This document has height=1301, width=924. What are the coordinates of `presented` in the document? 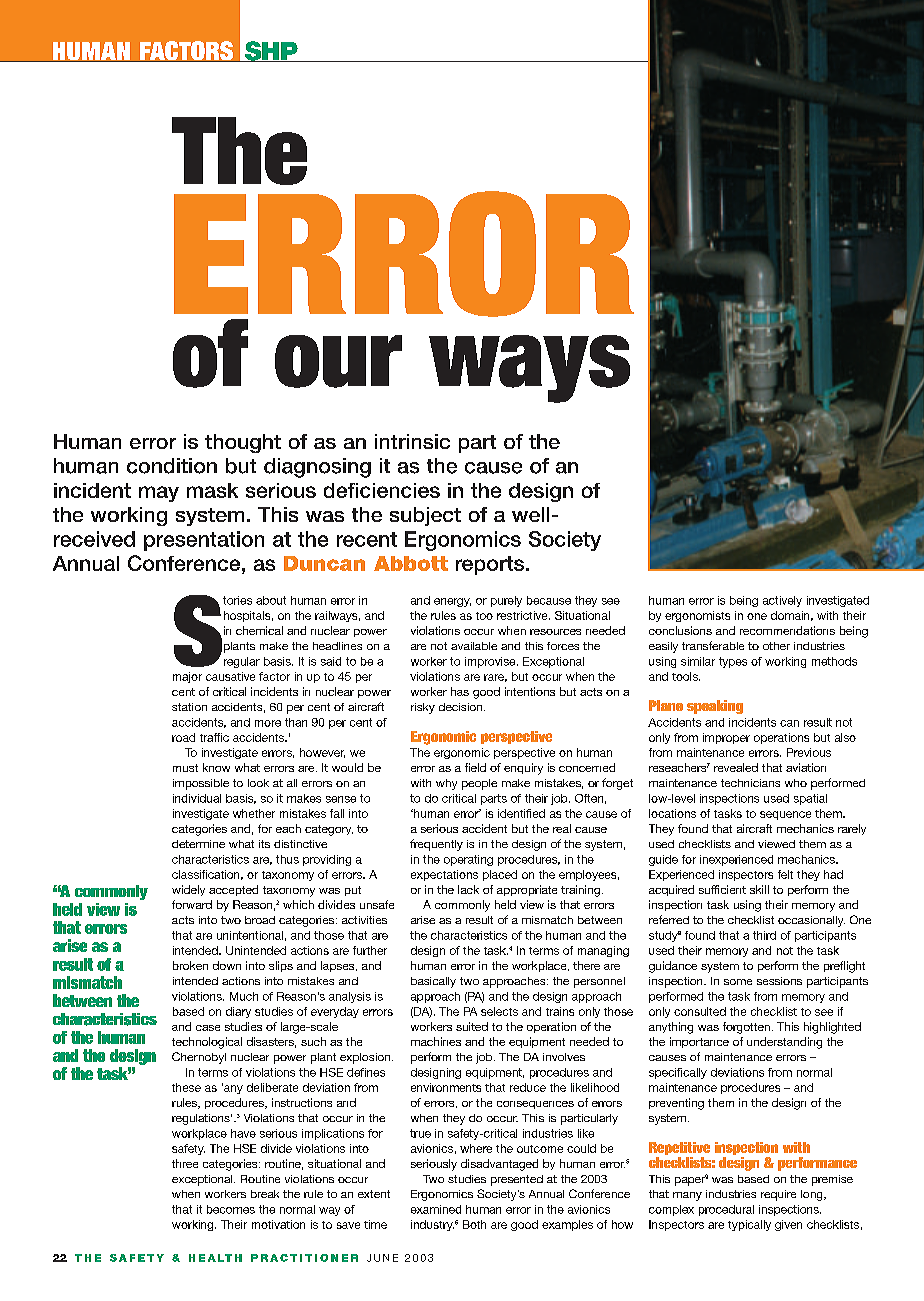 It's located at (517, 1180).
